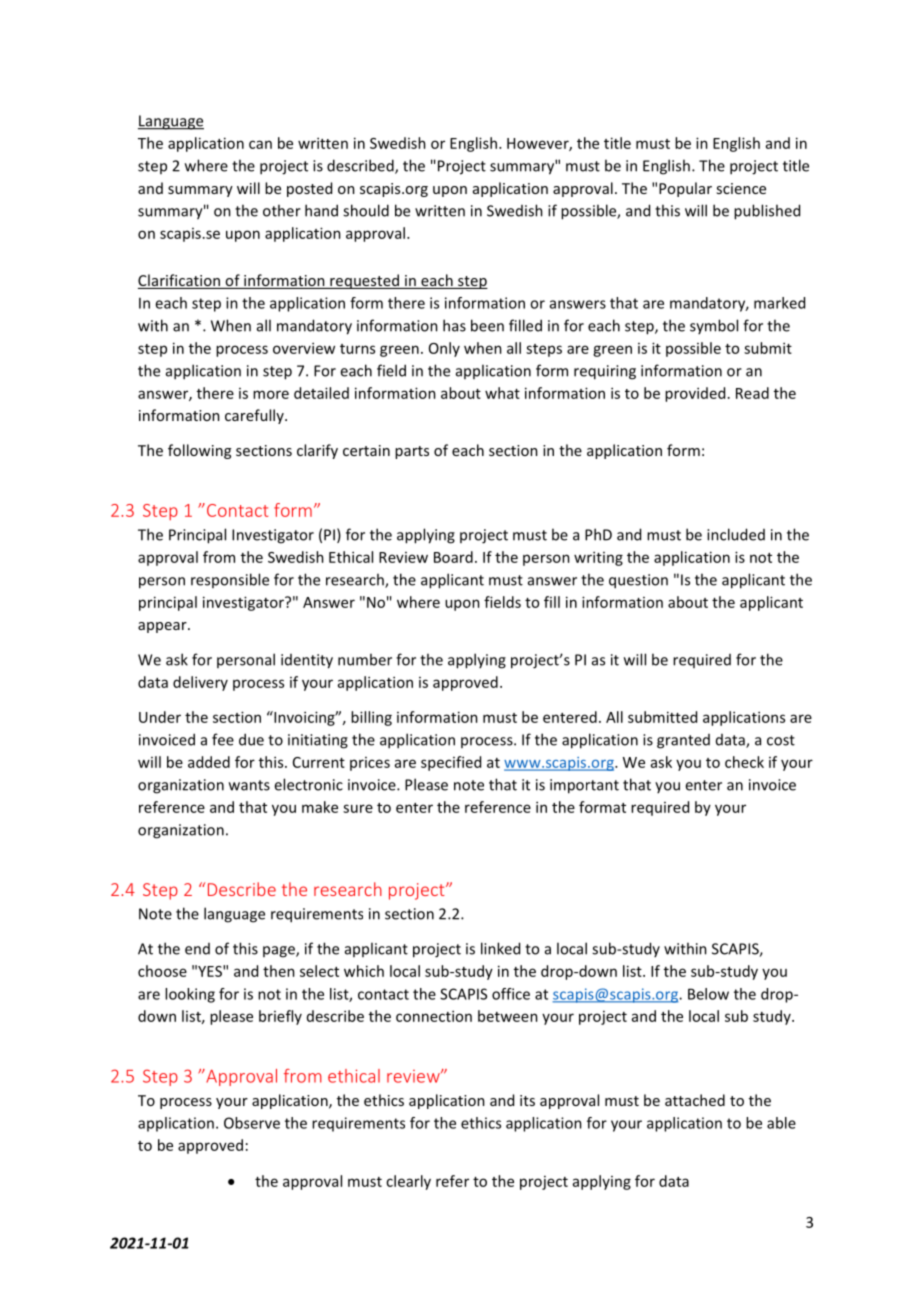 The image size is (924, 1308). Describe the element at coordinates (685, 189) in the screenshot. I see `Popular` at that location.
